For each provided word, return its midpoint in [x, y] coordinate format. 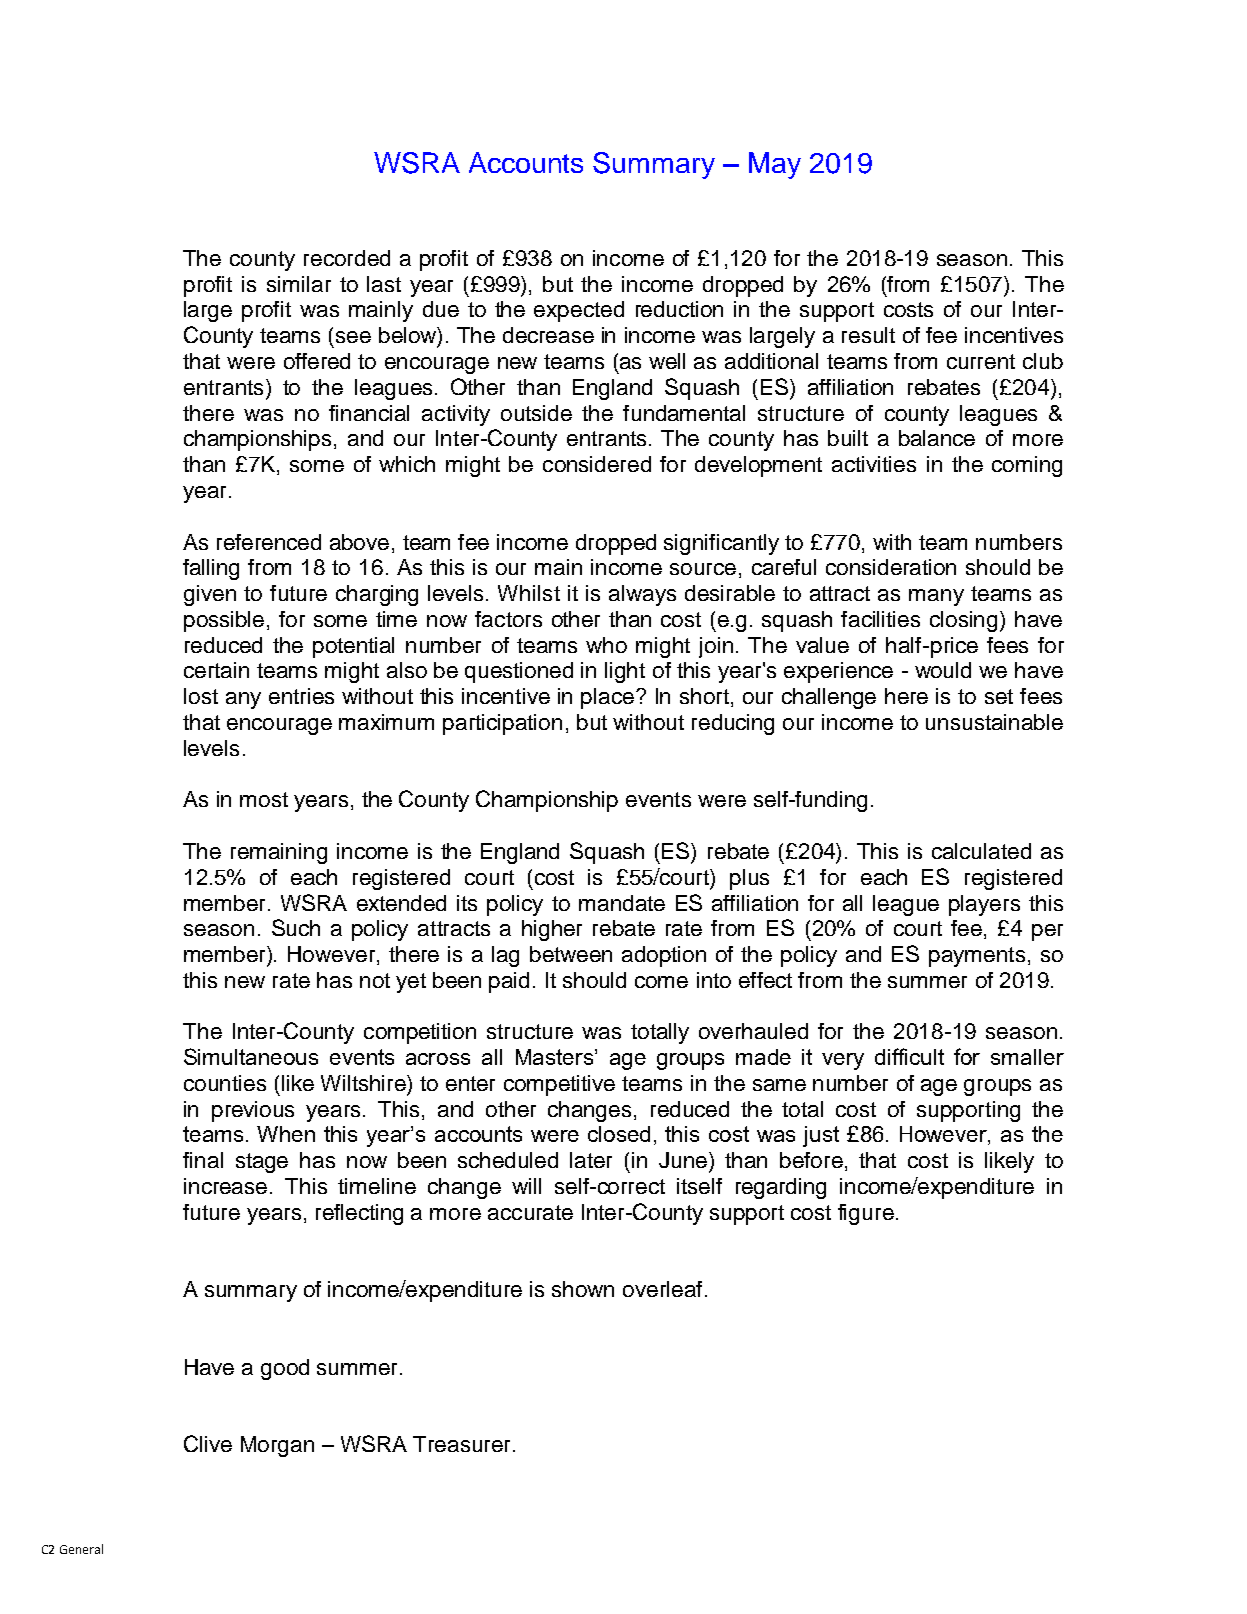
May [775, 165]
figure [866, 1214]
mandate [622, 903]
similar [299, 284]
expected [579, 311]
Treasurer [461, 1444]
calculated [981, 851]
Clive [208, 1443]
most [264, 799]
